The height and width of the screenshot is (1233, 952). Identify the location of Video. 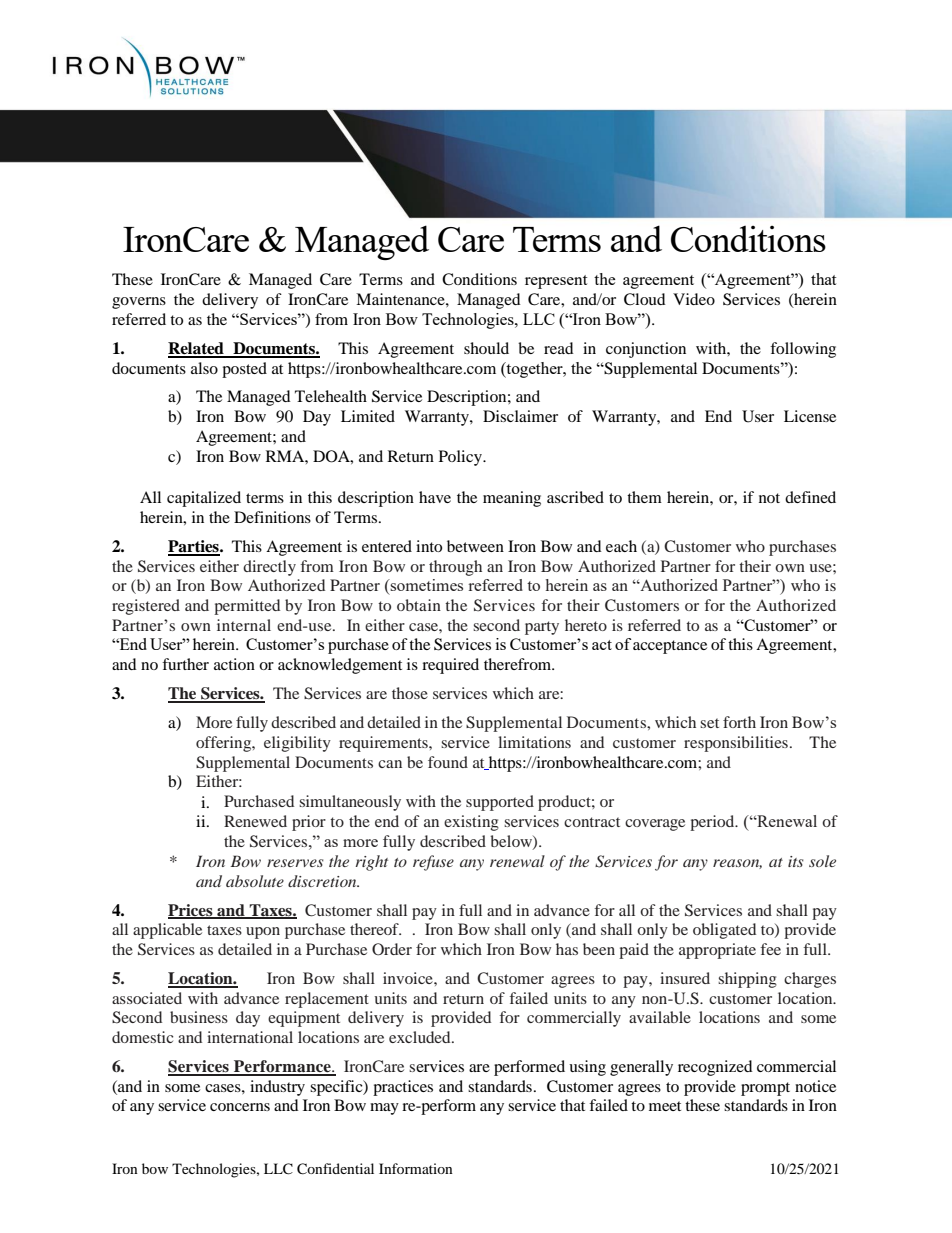
(694, 299).
